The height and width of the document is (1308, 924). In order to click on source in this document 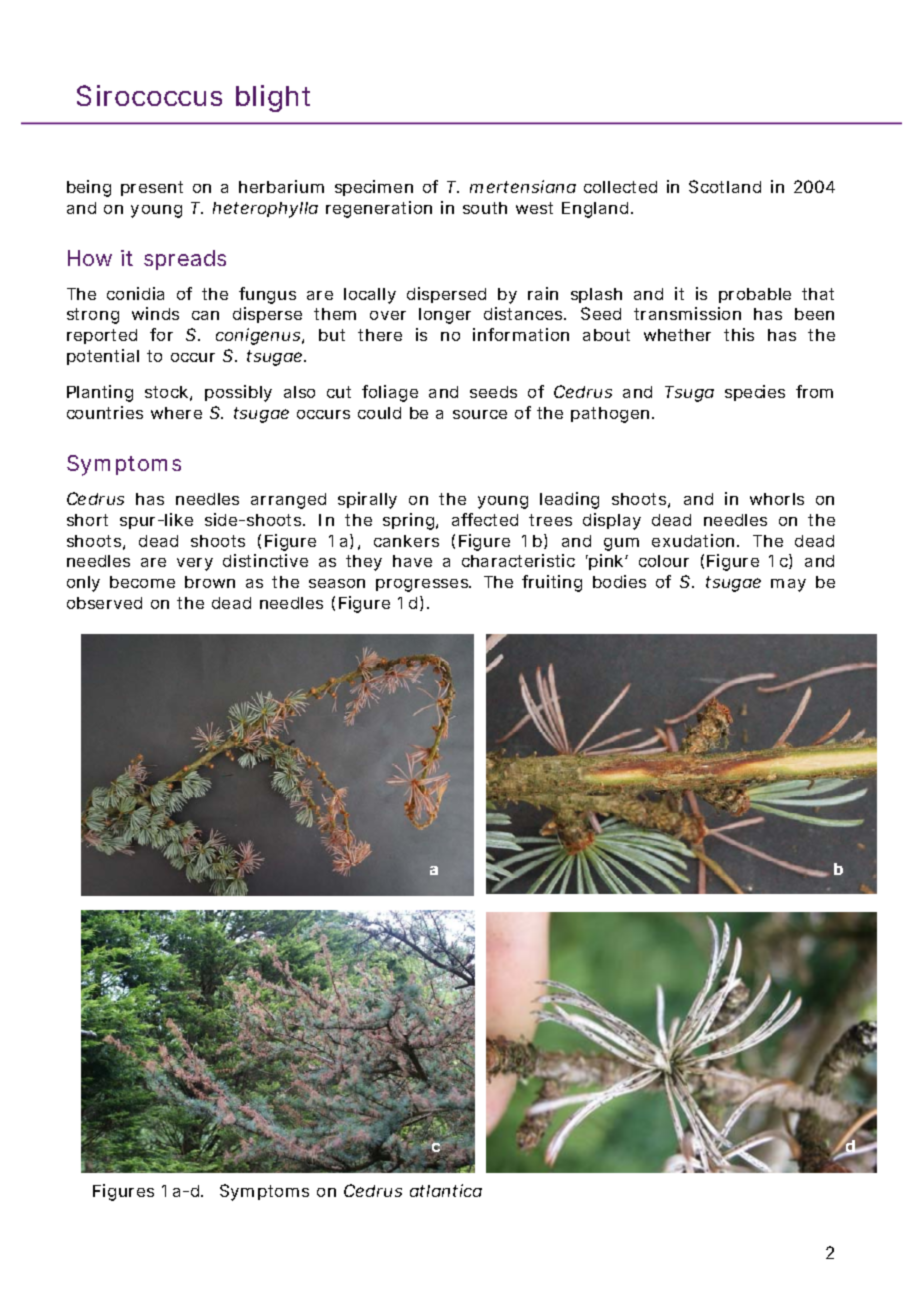, I will do `click(480, 414)`.
